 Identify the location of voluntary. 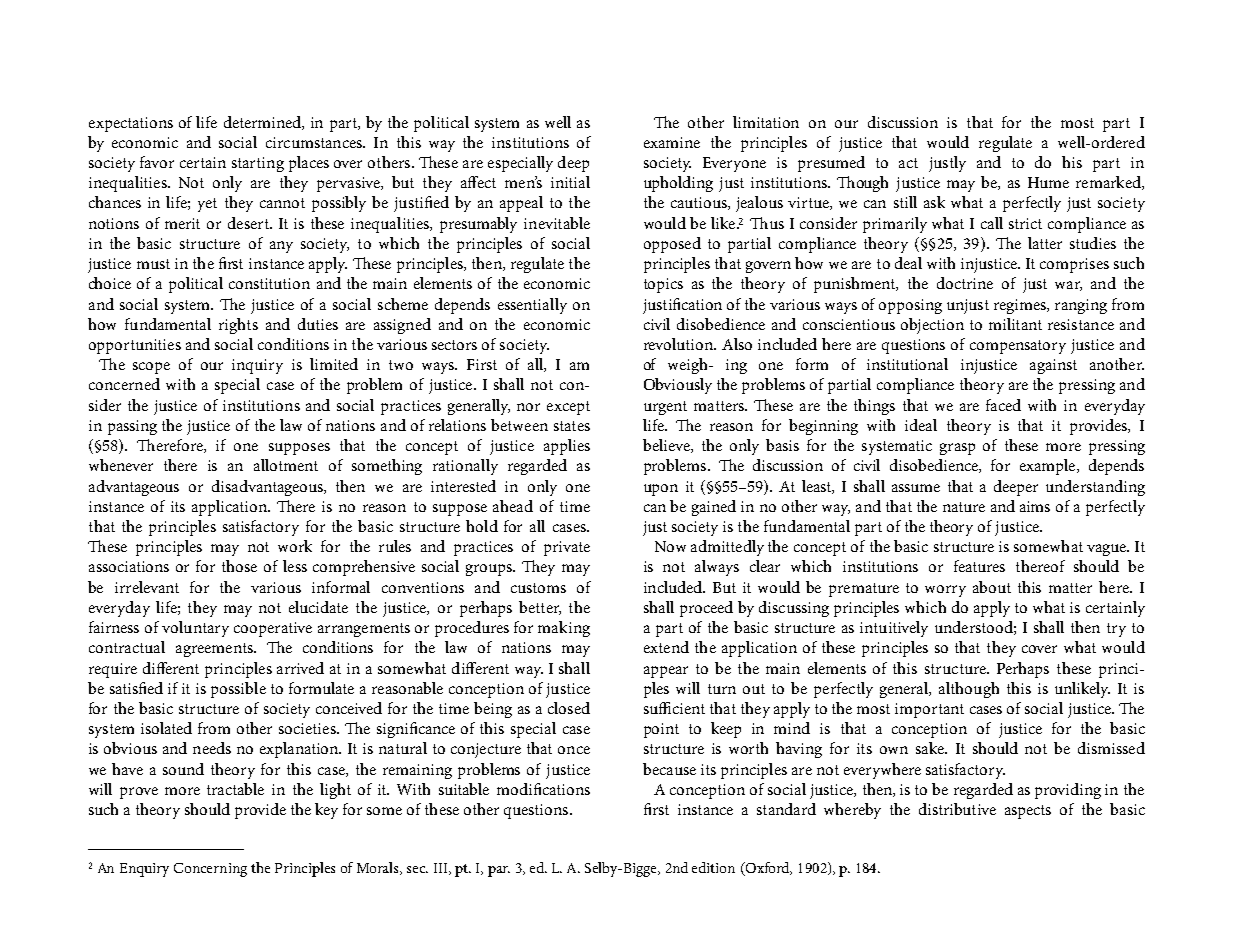
(195, 629).
